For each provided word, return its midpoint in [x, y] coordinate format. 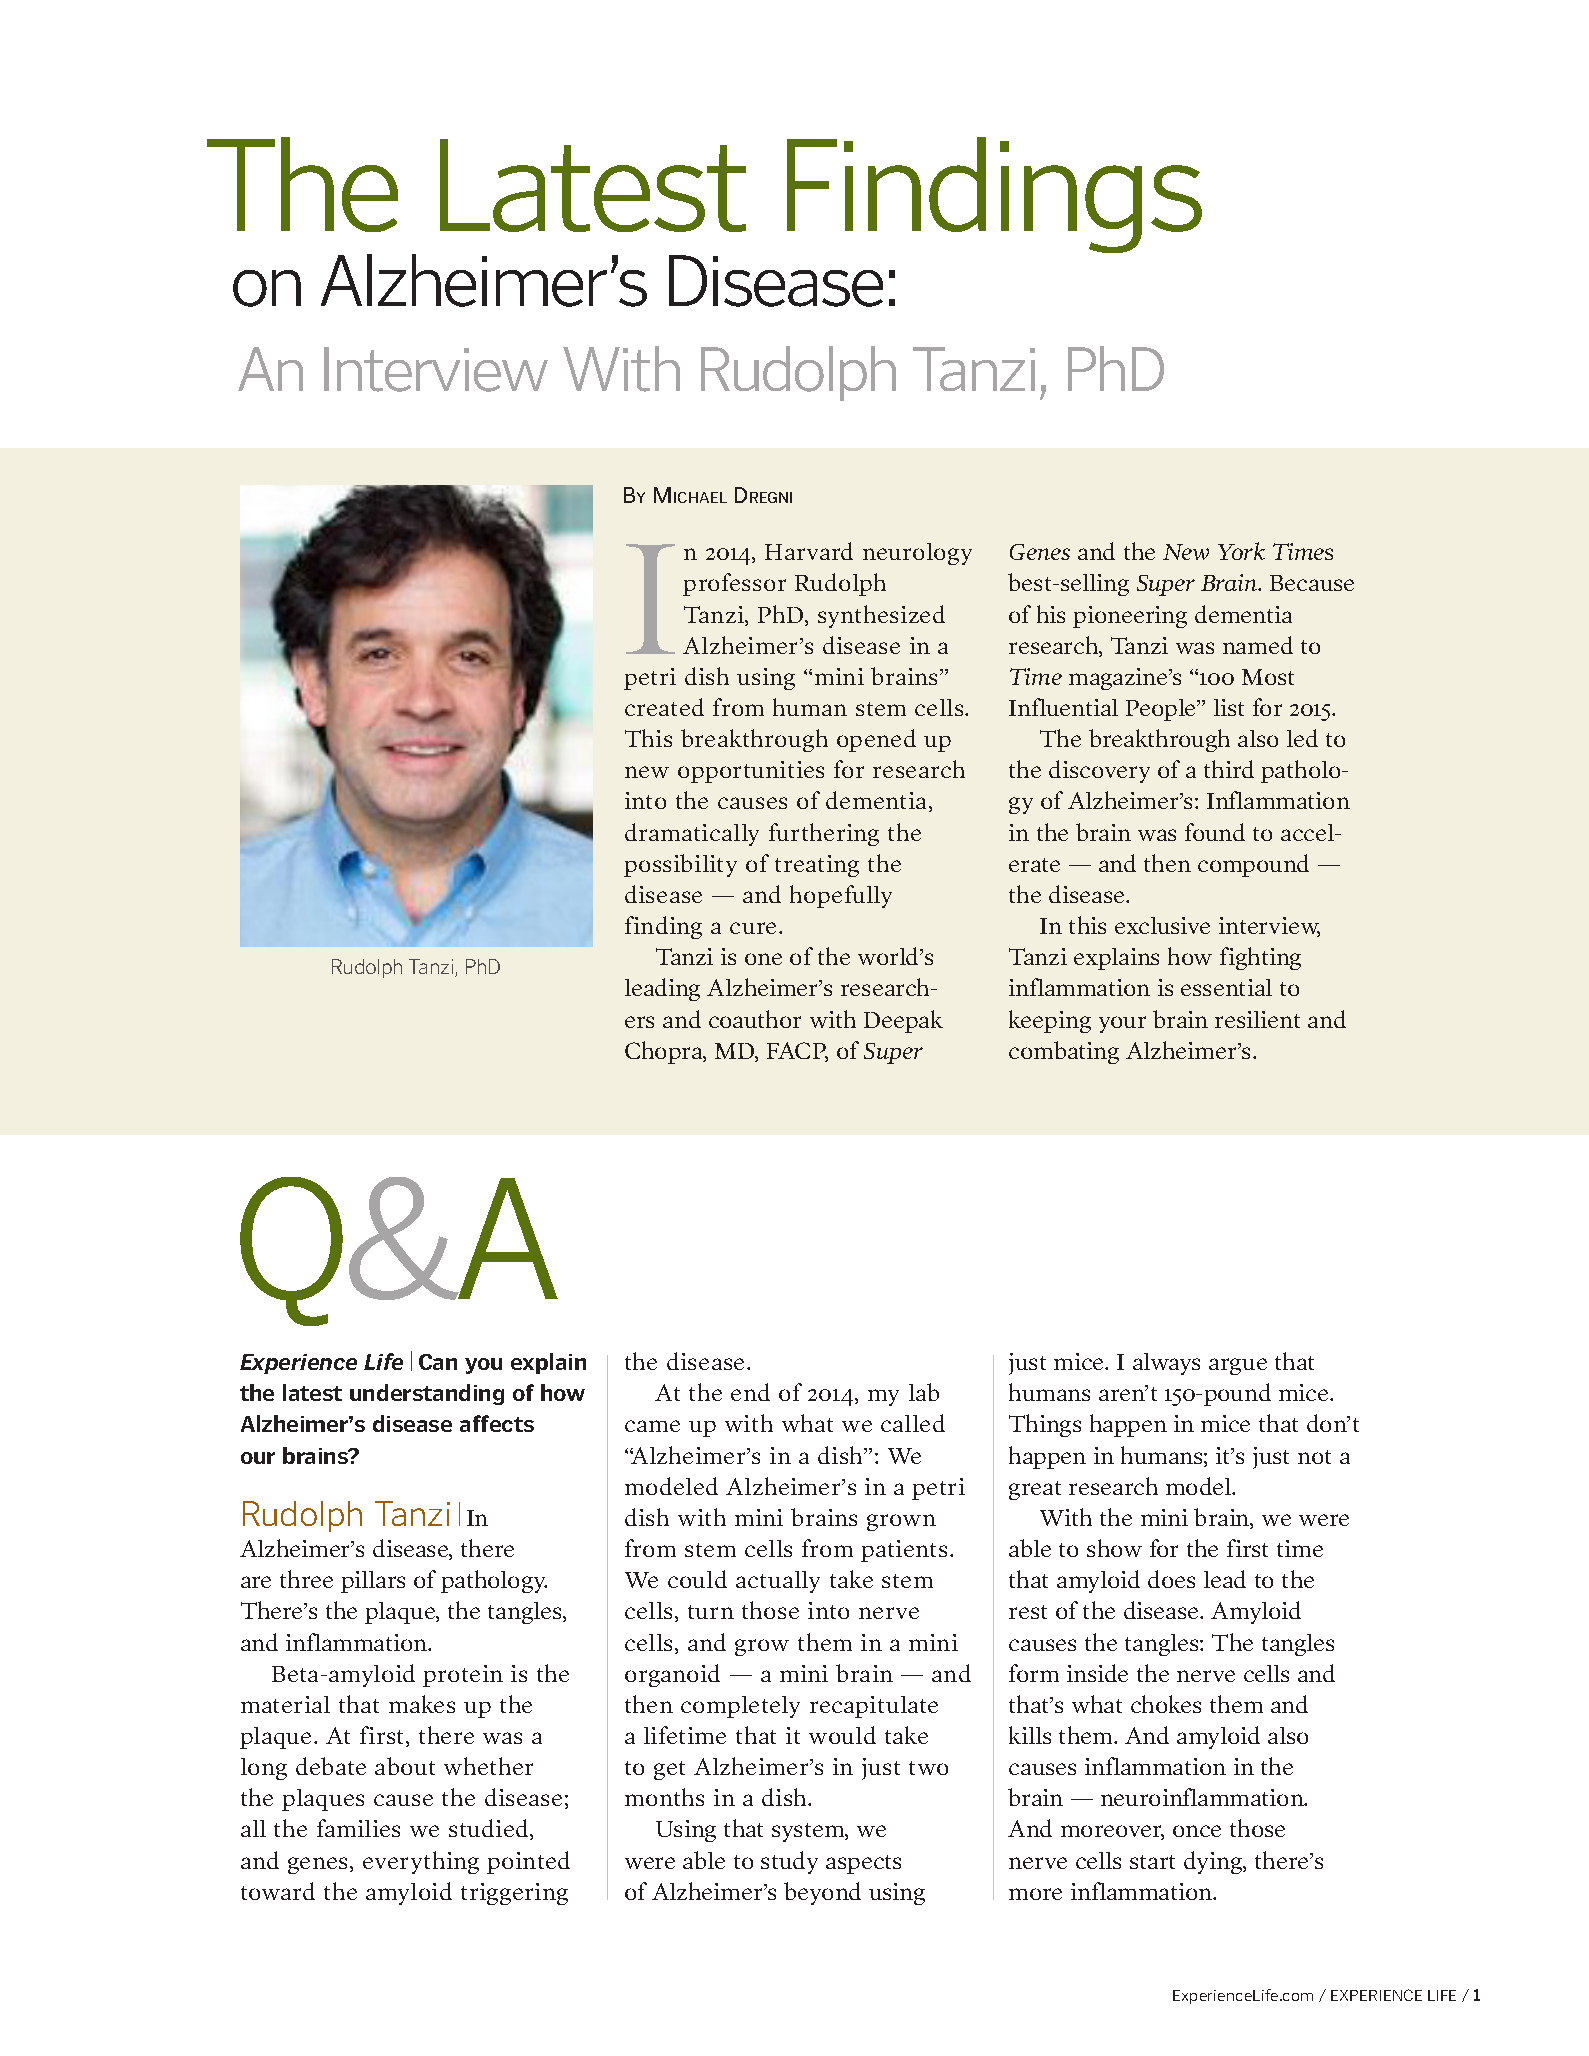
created [664, 707]
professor [734, 584]
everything [421, 1862]
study [789, 1862]
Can [438, 1362]
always [1166, 1364]
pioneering [1130, 617]
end [750, 1392]
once [1197, 1831]
